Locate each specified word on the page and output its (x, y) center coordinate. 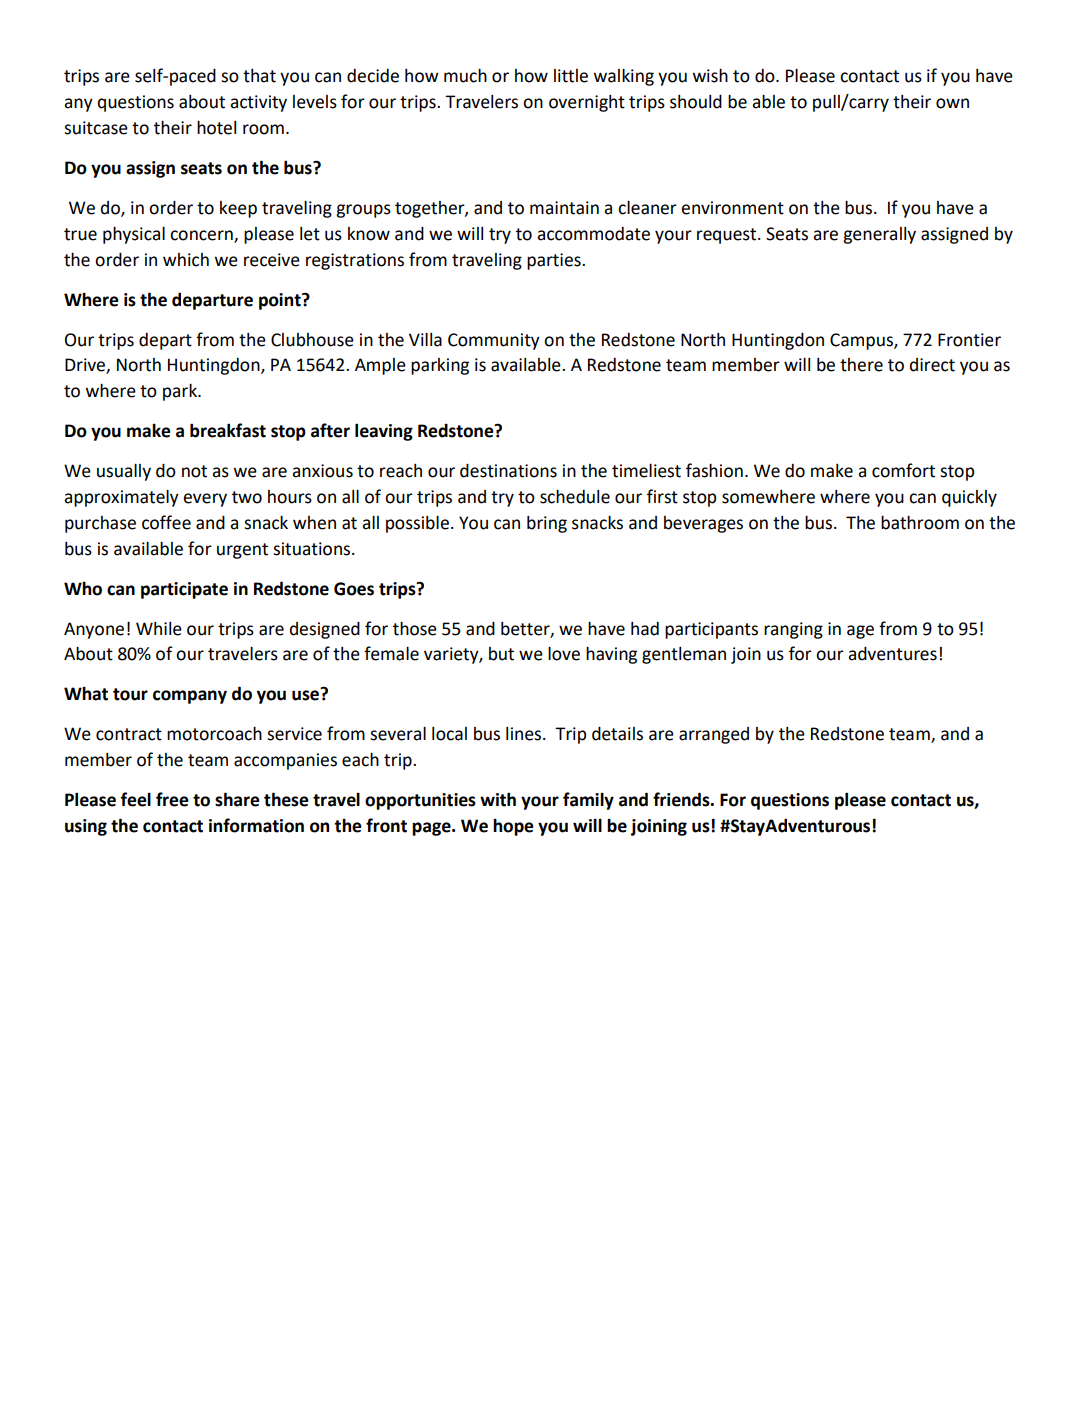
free (172, 799)
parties (555, 261)
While (159, 629)
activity (258, 103)
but (501, 654)
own (952, 103)
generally (879, 235)
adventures (892, 654)
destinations (508, 471)
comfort (903, 470)
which (186, 260)
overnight (587, 103)
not (194, 471)
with (498, 799)
